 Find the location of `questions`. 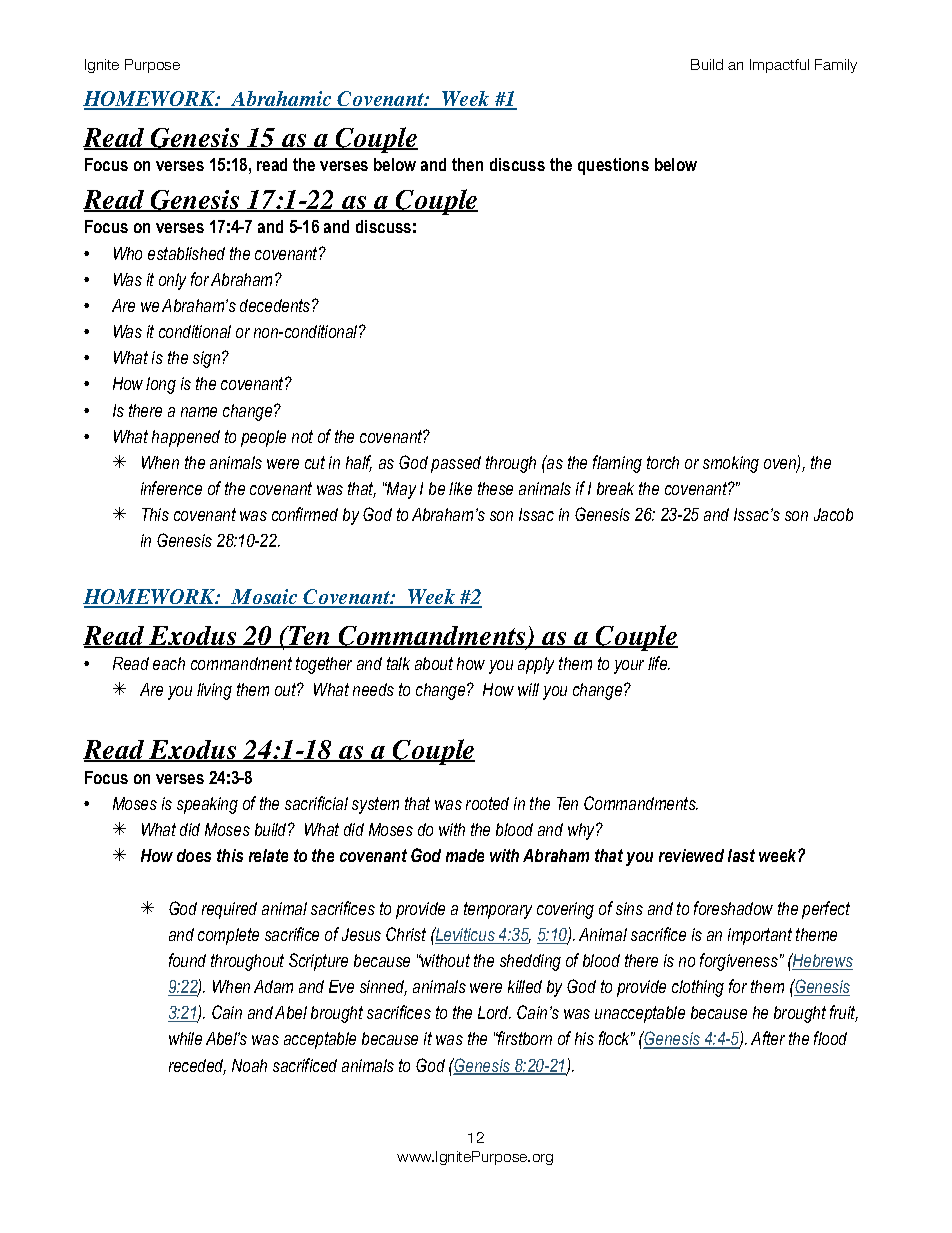

questions is located at coordinates (613, 166).
